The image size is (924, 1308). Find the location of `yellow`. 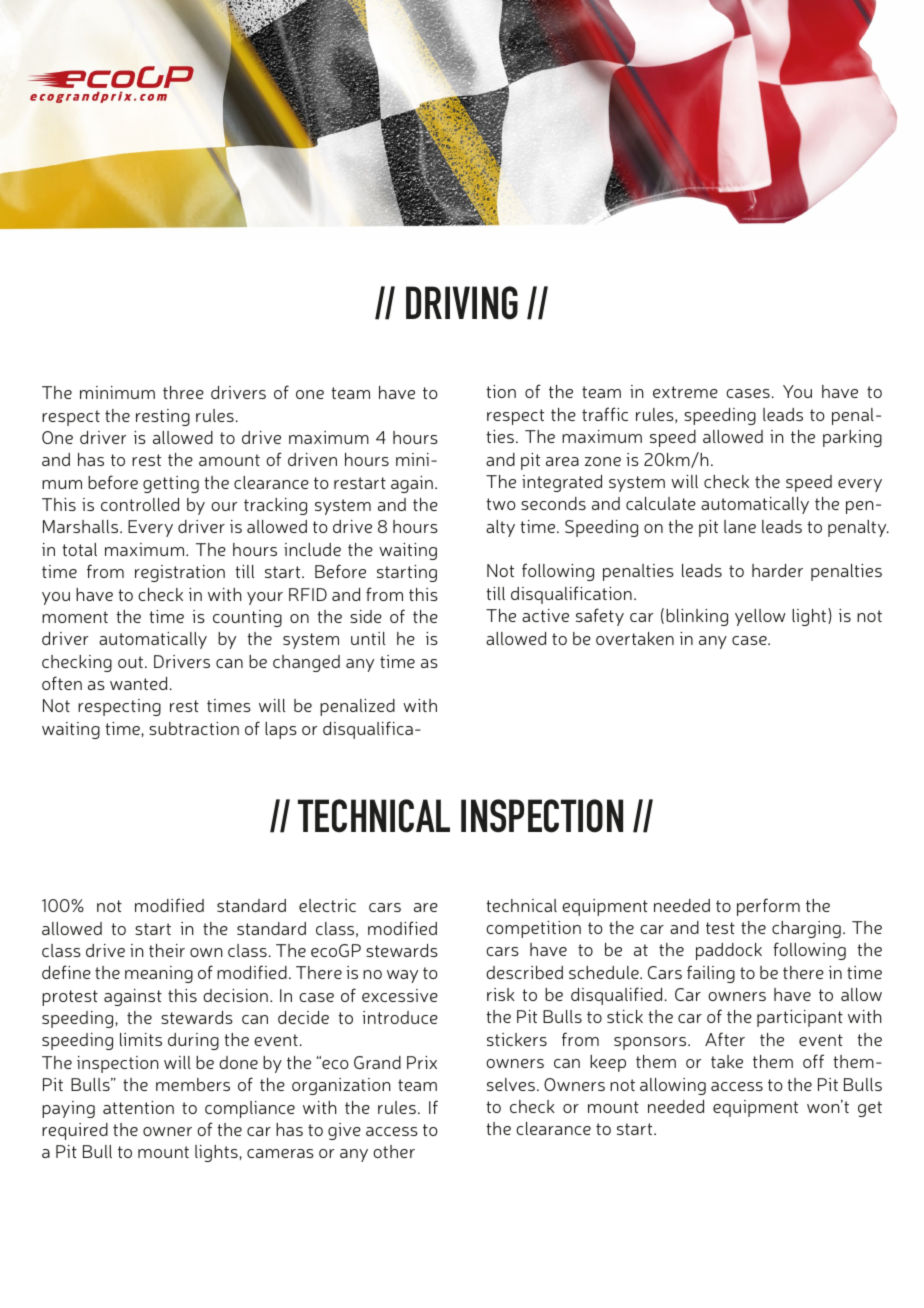

yellow is located at coordinates (760, 617).
